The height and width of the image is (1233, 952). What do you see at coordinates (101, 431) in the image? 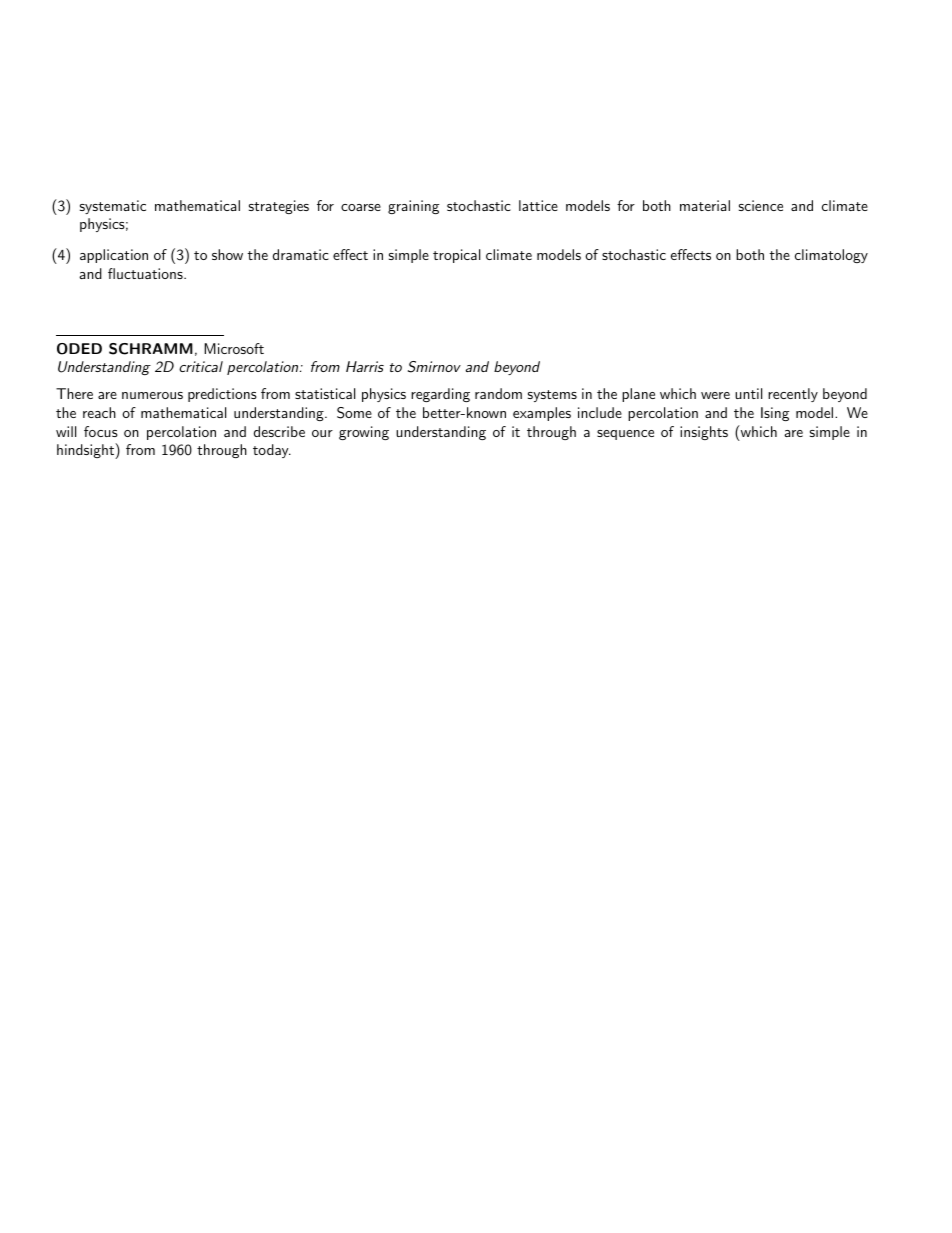
I see `focus` at bounding box center [101, 431].
